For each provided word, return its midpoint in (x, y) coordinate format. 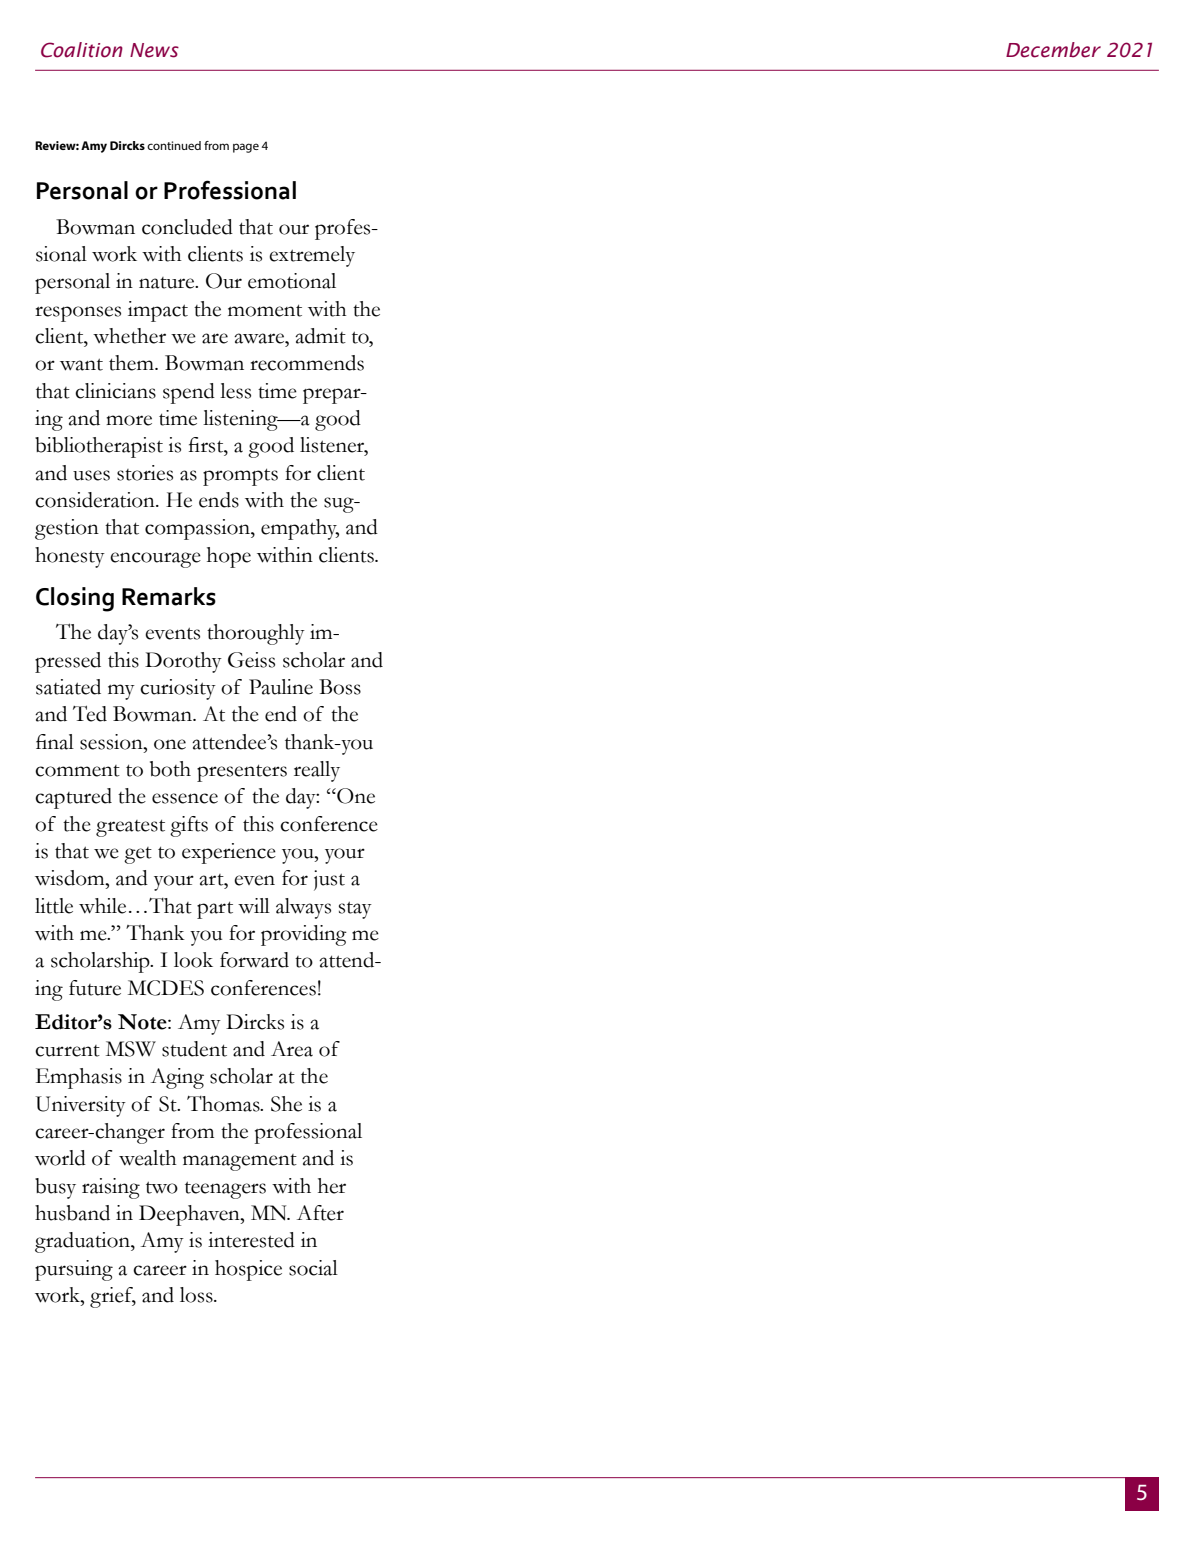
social (313, 1268)
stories (145, 473)
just (329, 880)
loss (197, 1295)
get (138, 855)
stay (355, 910)
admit (320, 336)
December (1053, 50)
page (246, 148)
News (154, 50)
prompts (240, 477)
